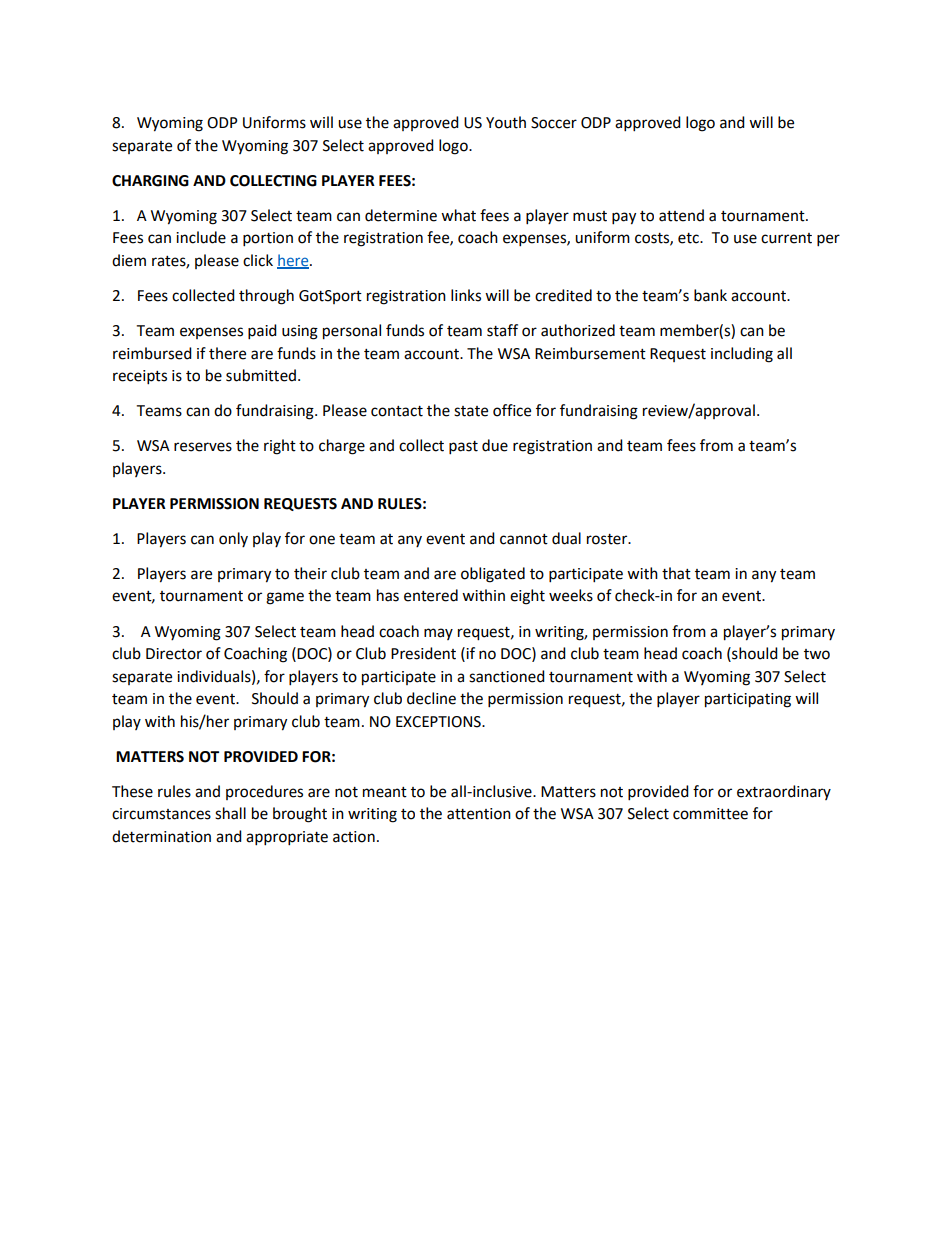 The image size is (952, 1233). I want to click on past, so click(463, 448).
